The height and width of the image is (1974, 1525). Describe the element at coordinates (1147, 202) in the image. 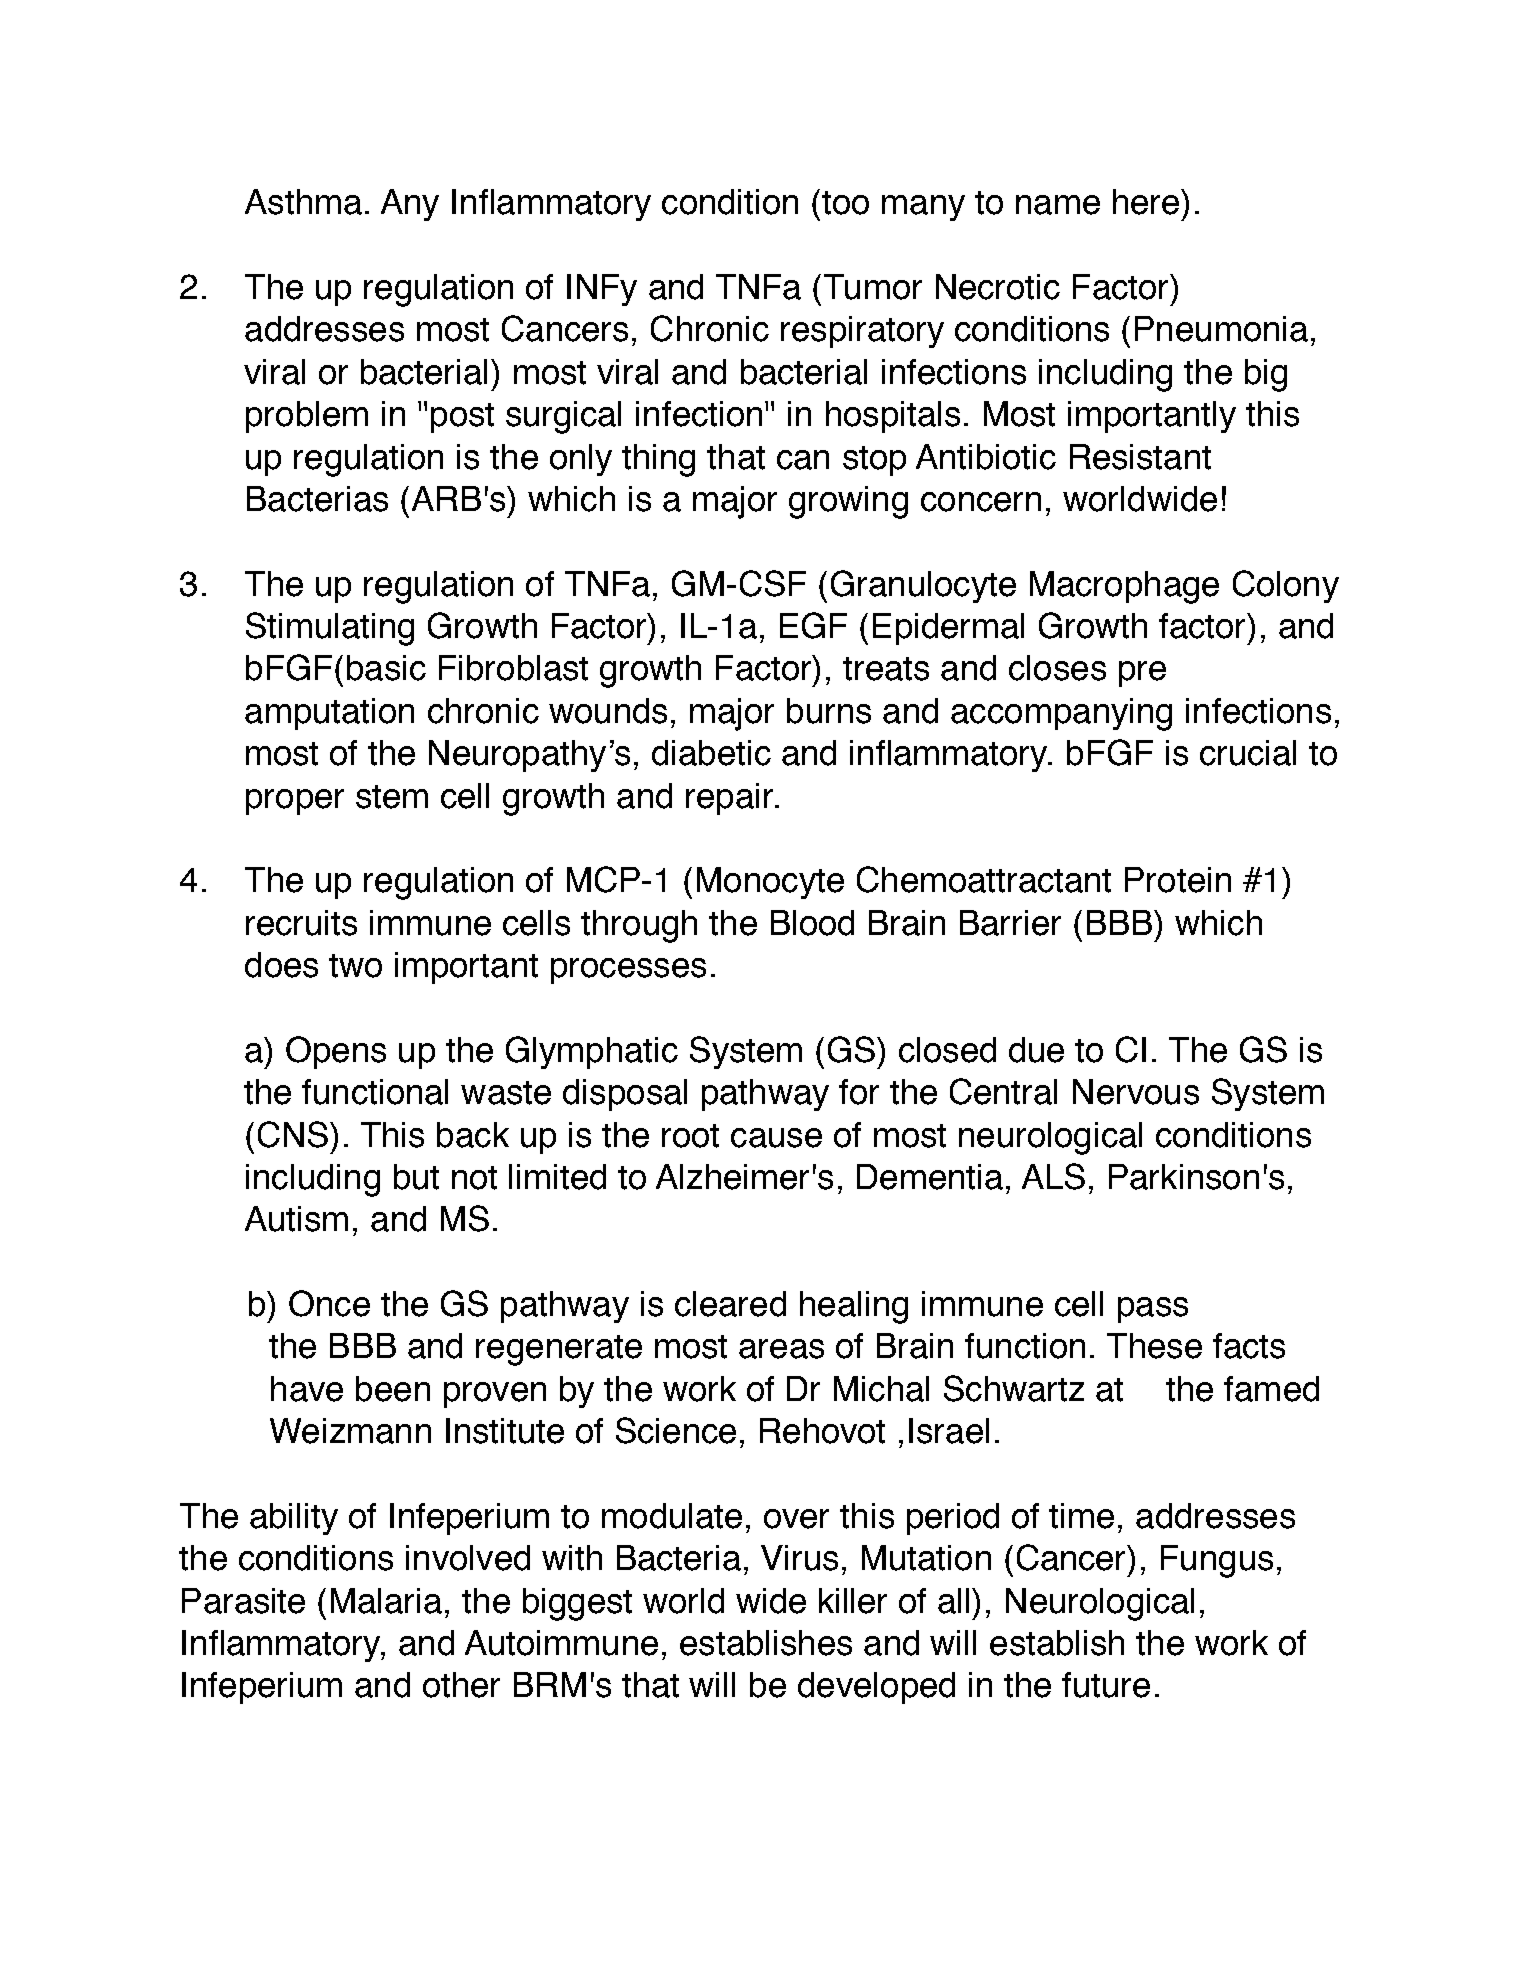

I see `here` at that location.
